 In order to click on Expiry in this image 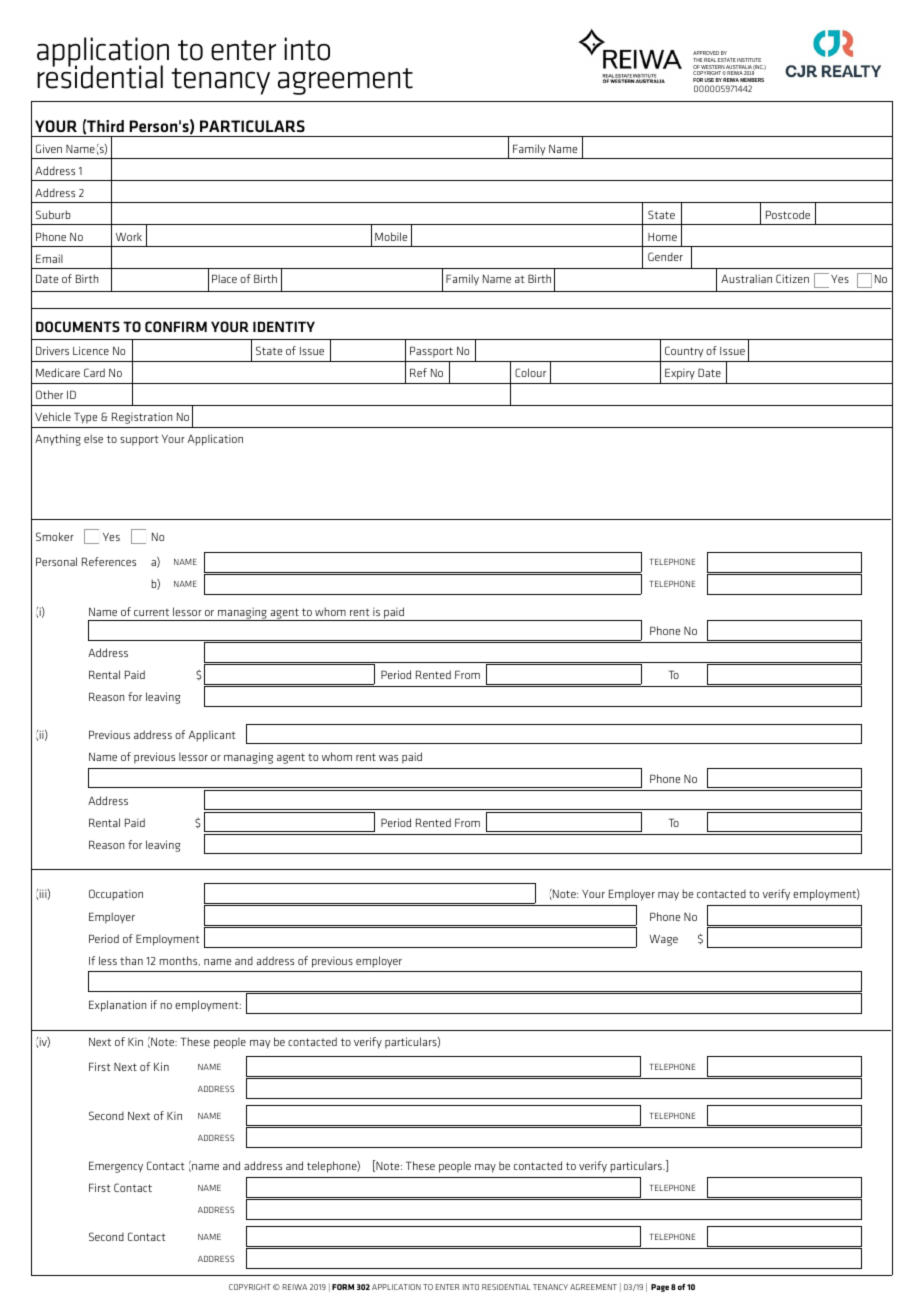, I will do `click(680, 374)`.
